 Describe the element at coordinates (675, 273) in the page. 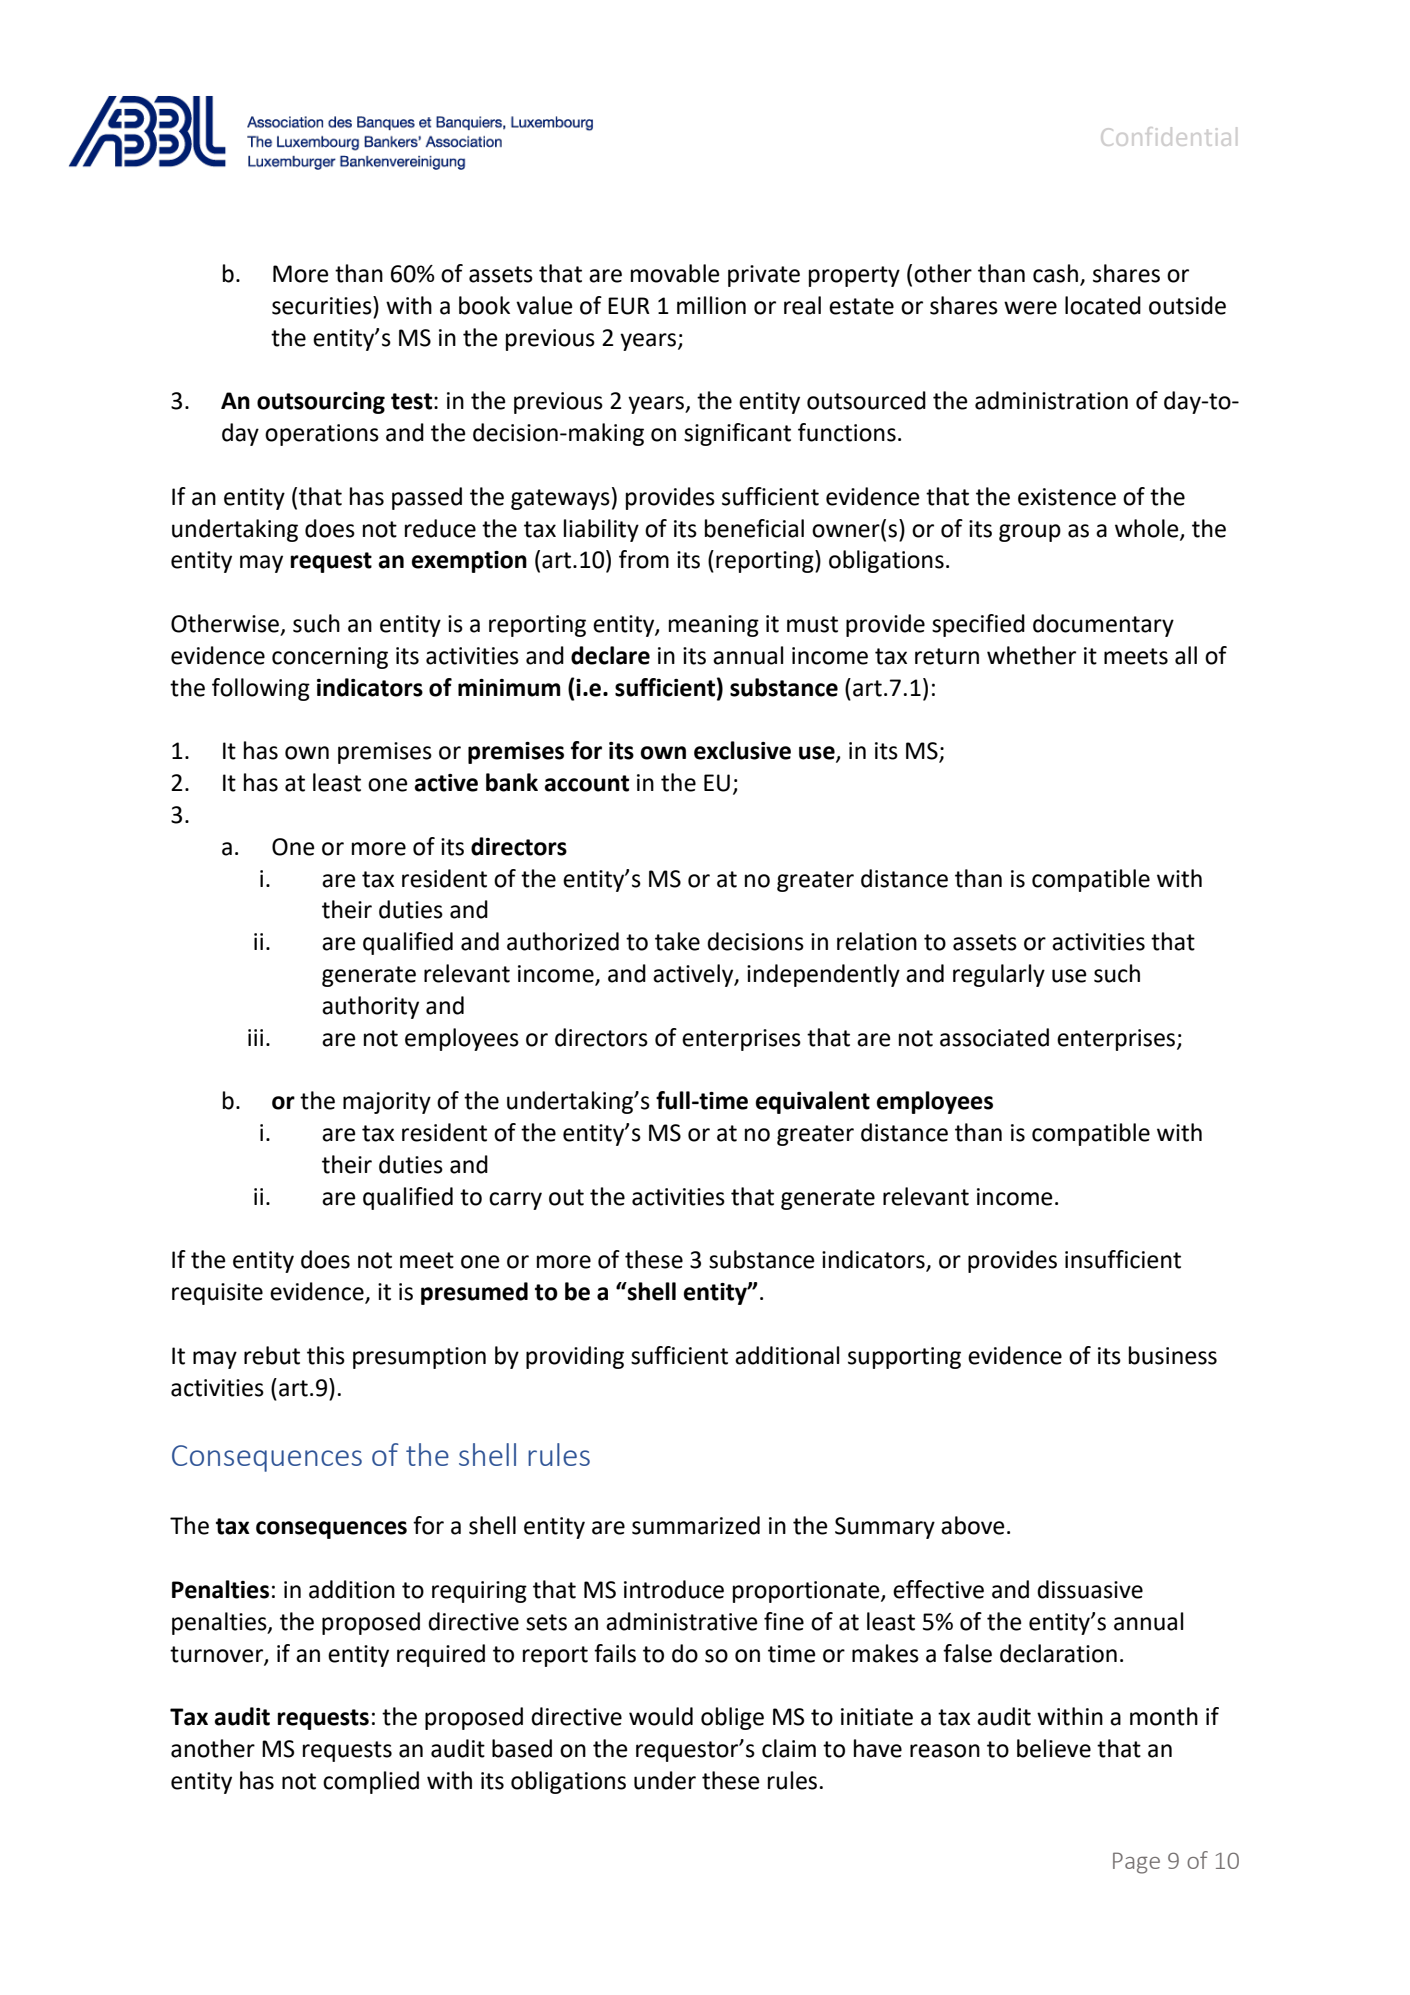

I see `movable` at that location.
